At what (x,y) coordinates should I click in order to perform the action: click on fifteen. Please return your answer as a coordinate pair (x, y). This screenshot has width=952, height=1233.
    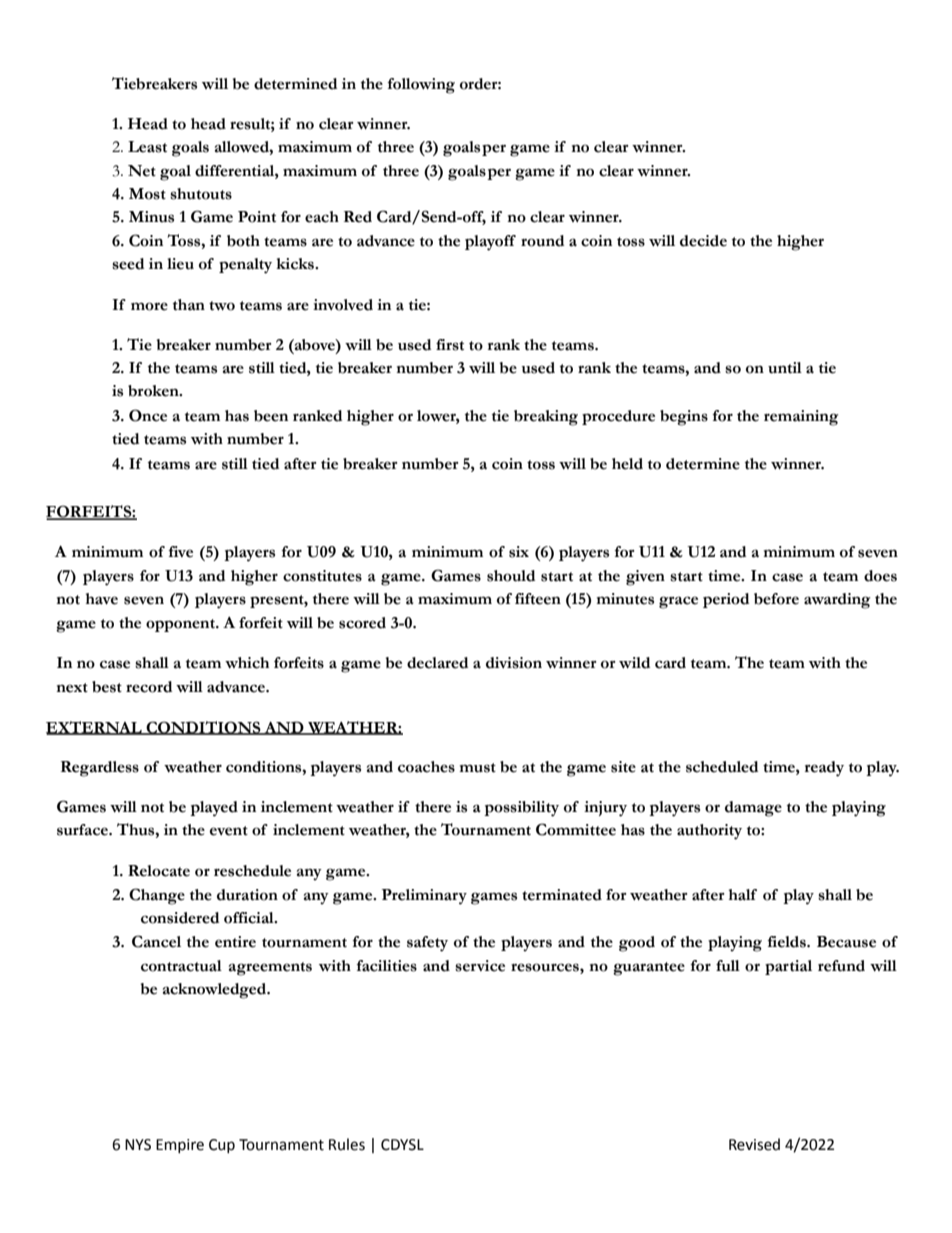
    Looking at the image, I should click on (538, 599).
